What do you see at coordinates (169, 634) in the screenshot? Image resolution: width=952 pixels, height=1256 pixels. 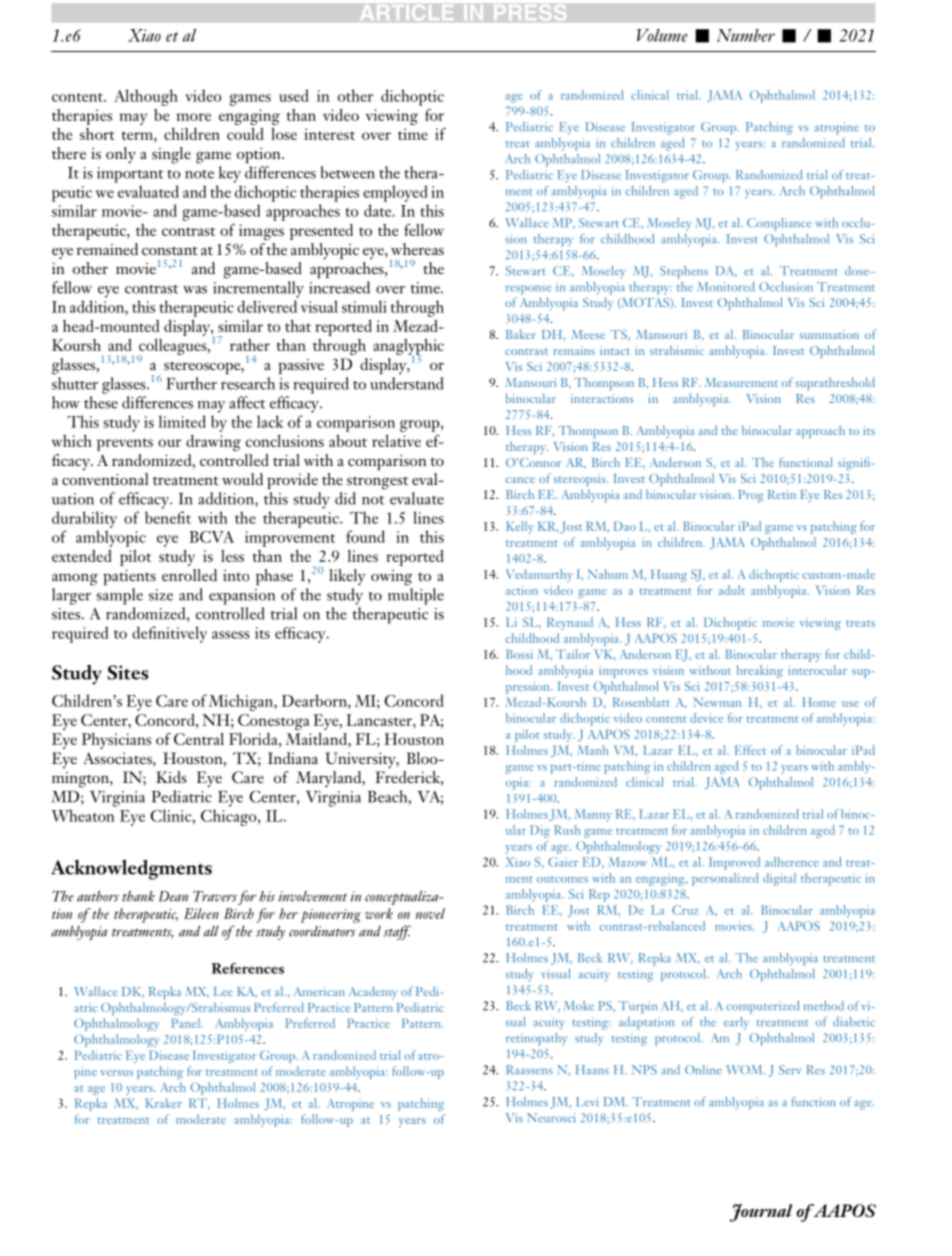 I see `definitively` at bounding box center [169, 634].
